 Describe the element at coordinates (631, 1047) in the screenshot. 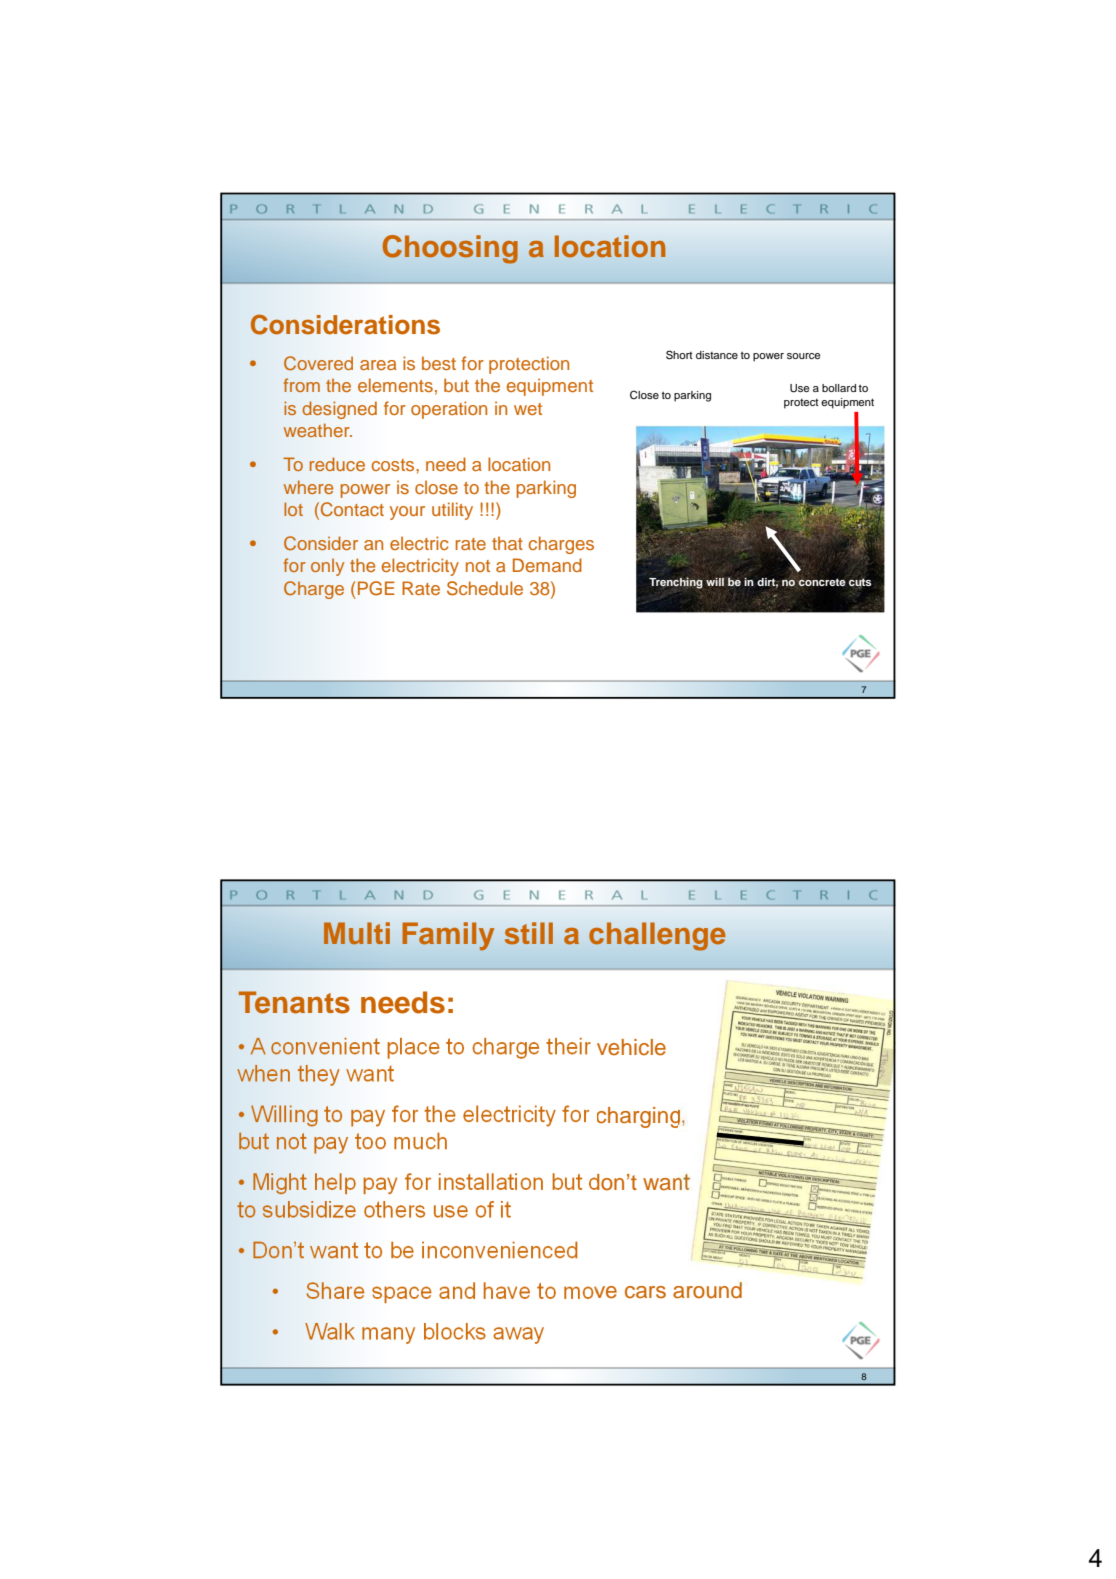

I see `vehicle` at that location.
